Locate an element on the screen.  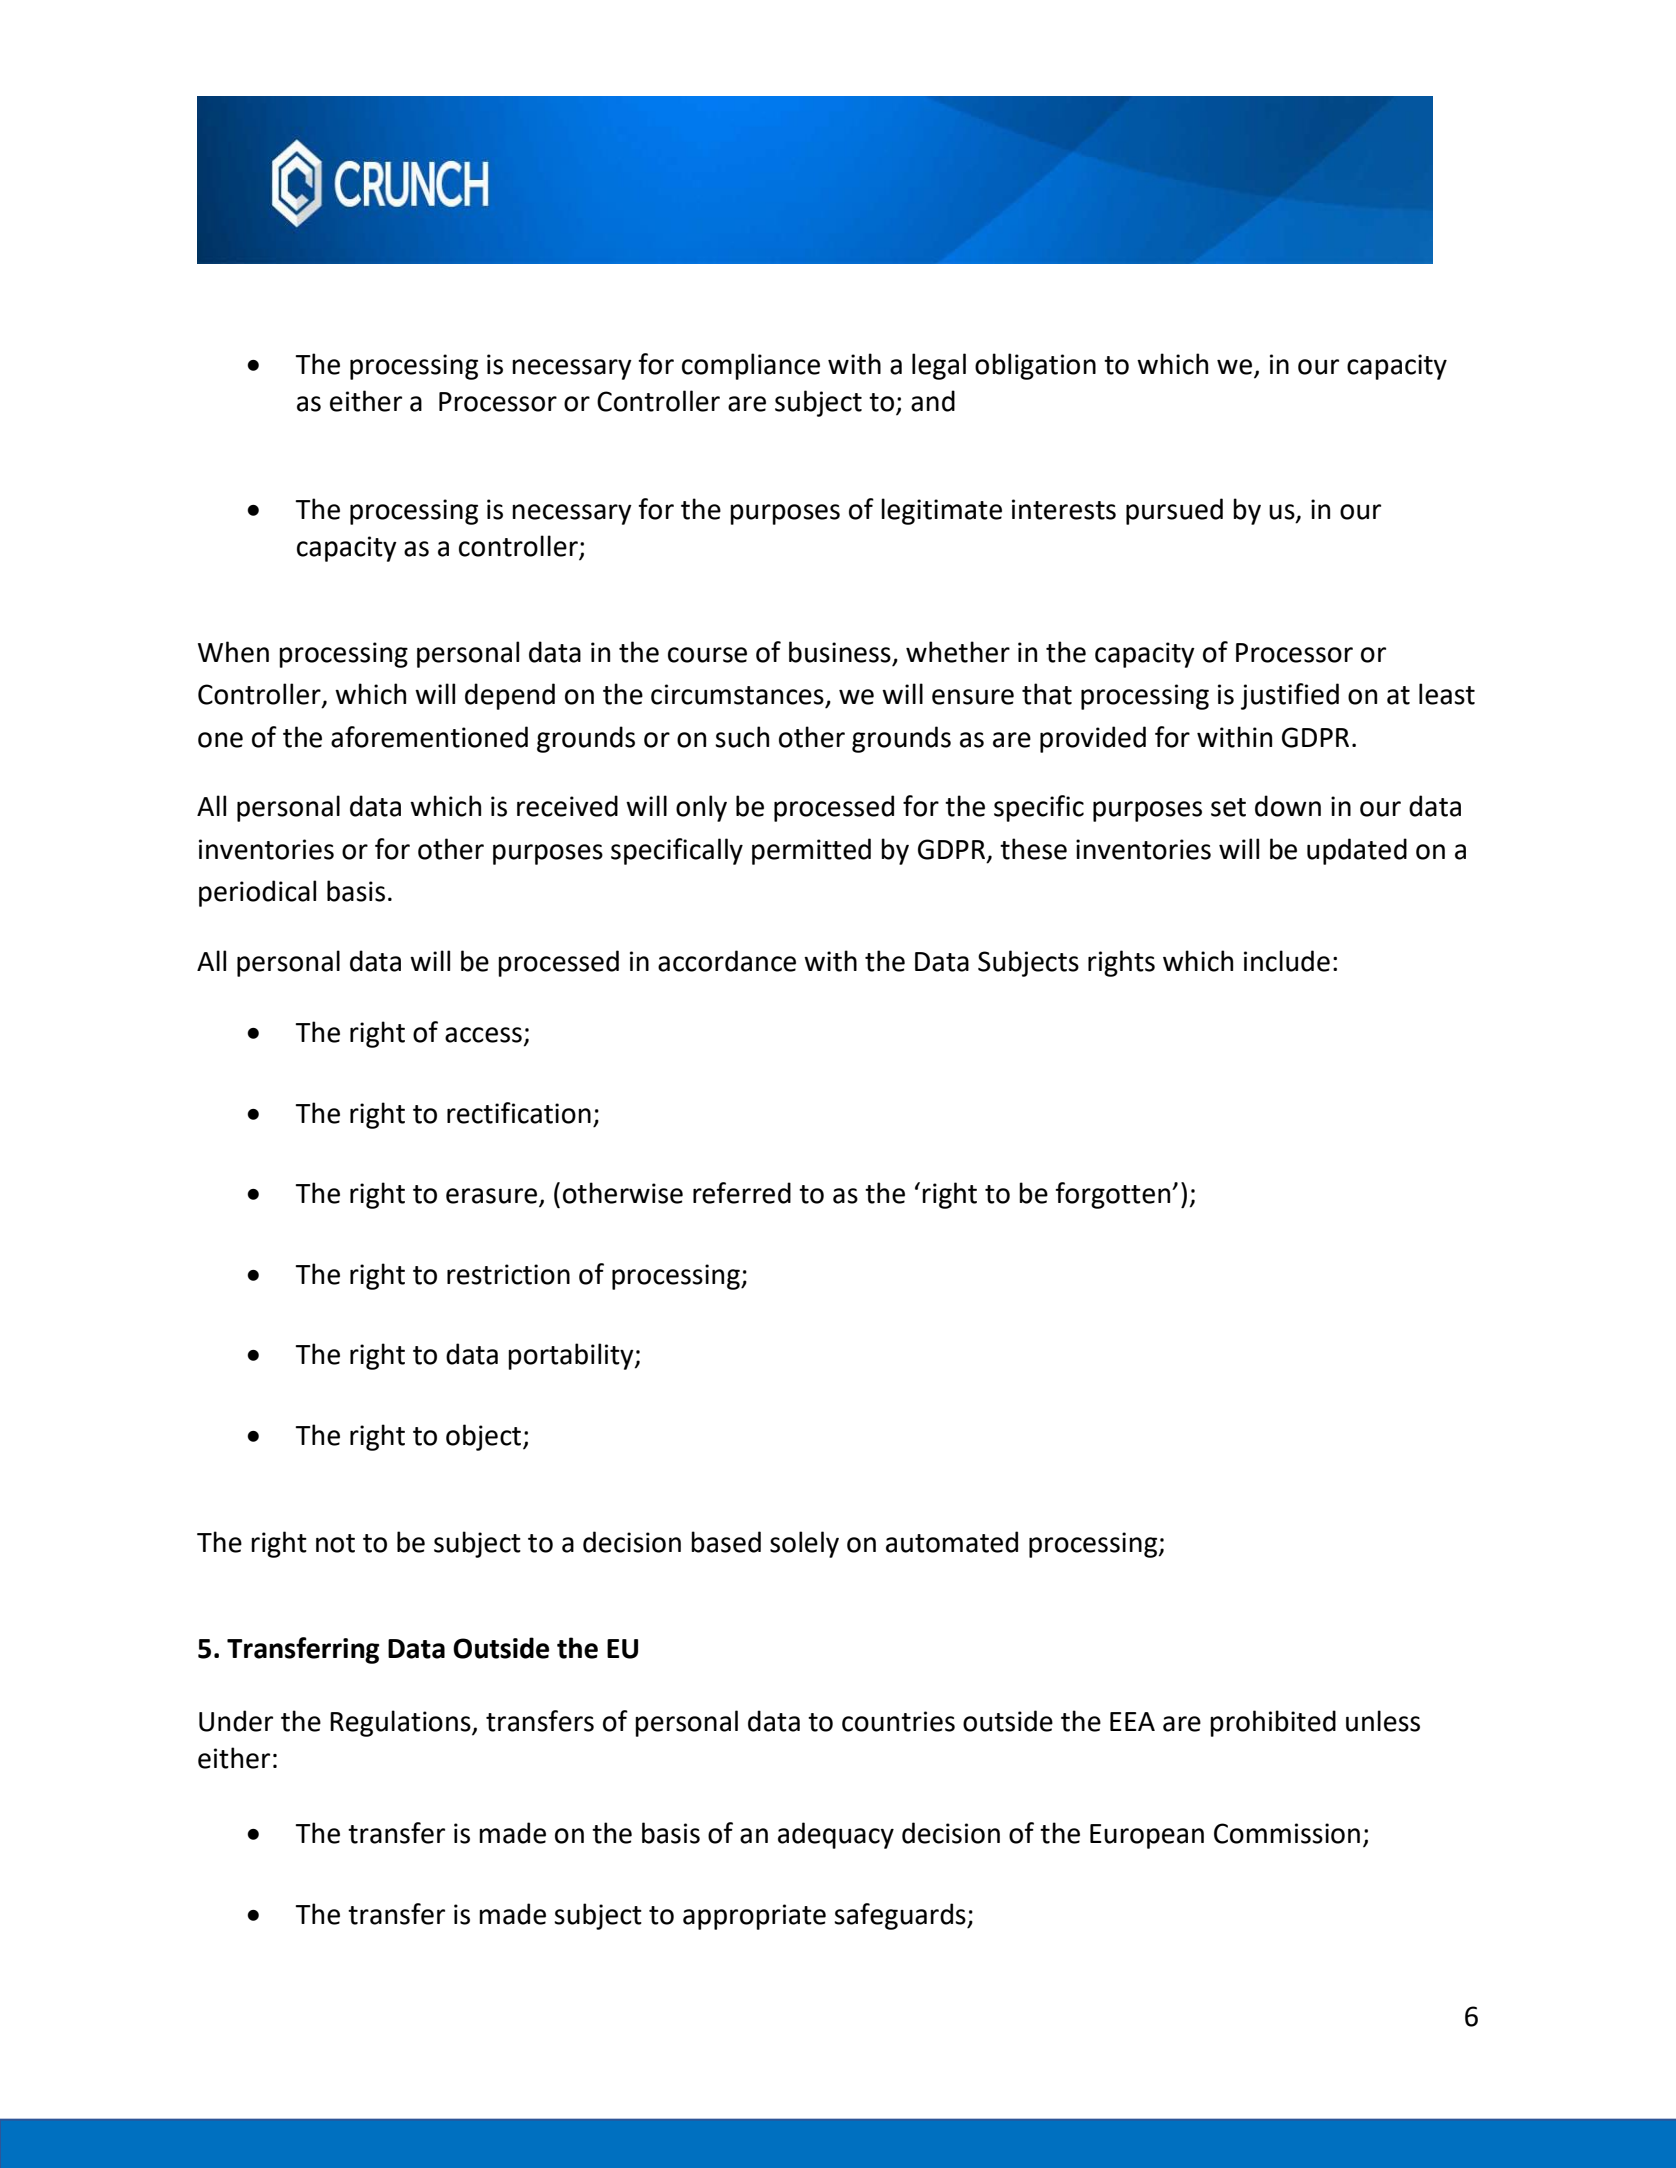
erasure is located at coordinates (493, 1197).
